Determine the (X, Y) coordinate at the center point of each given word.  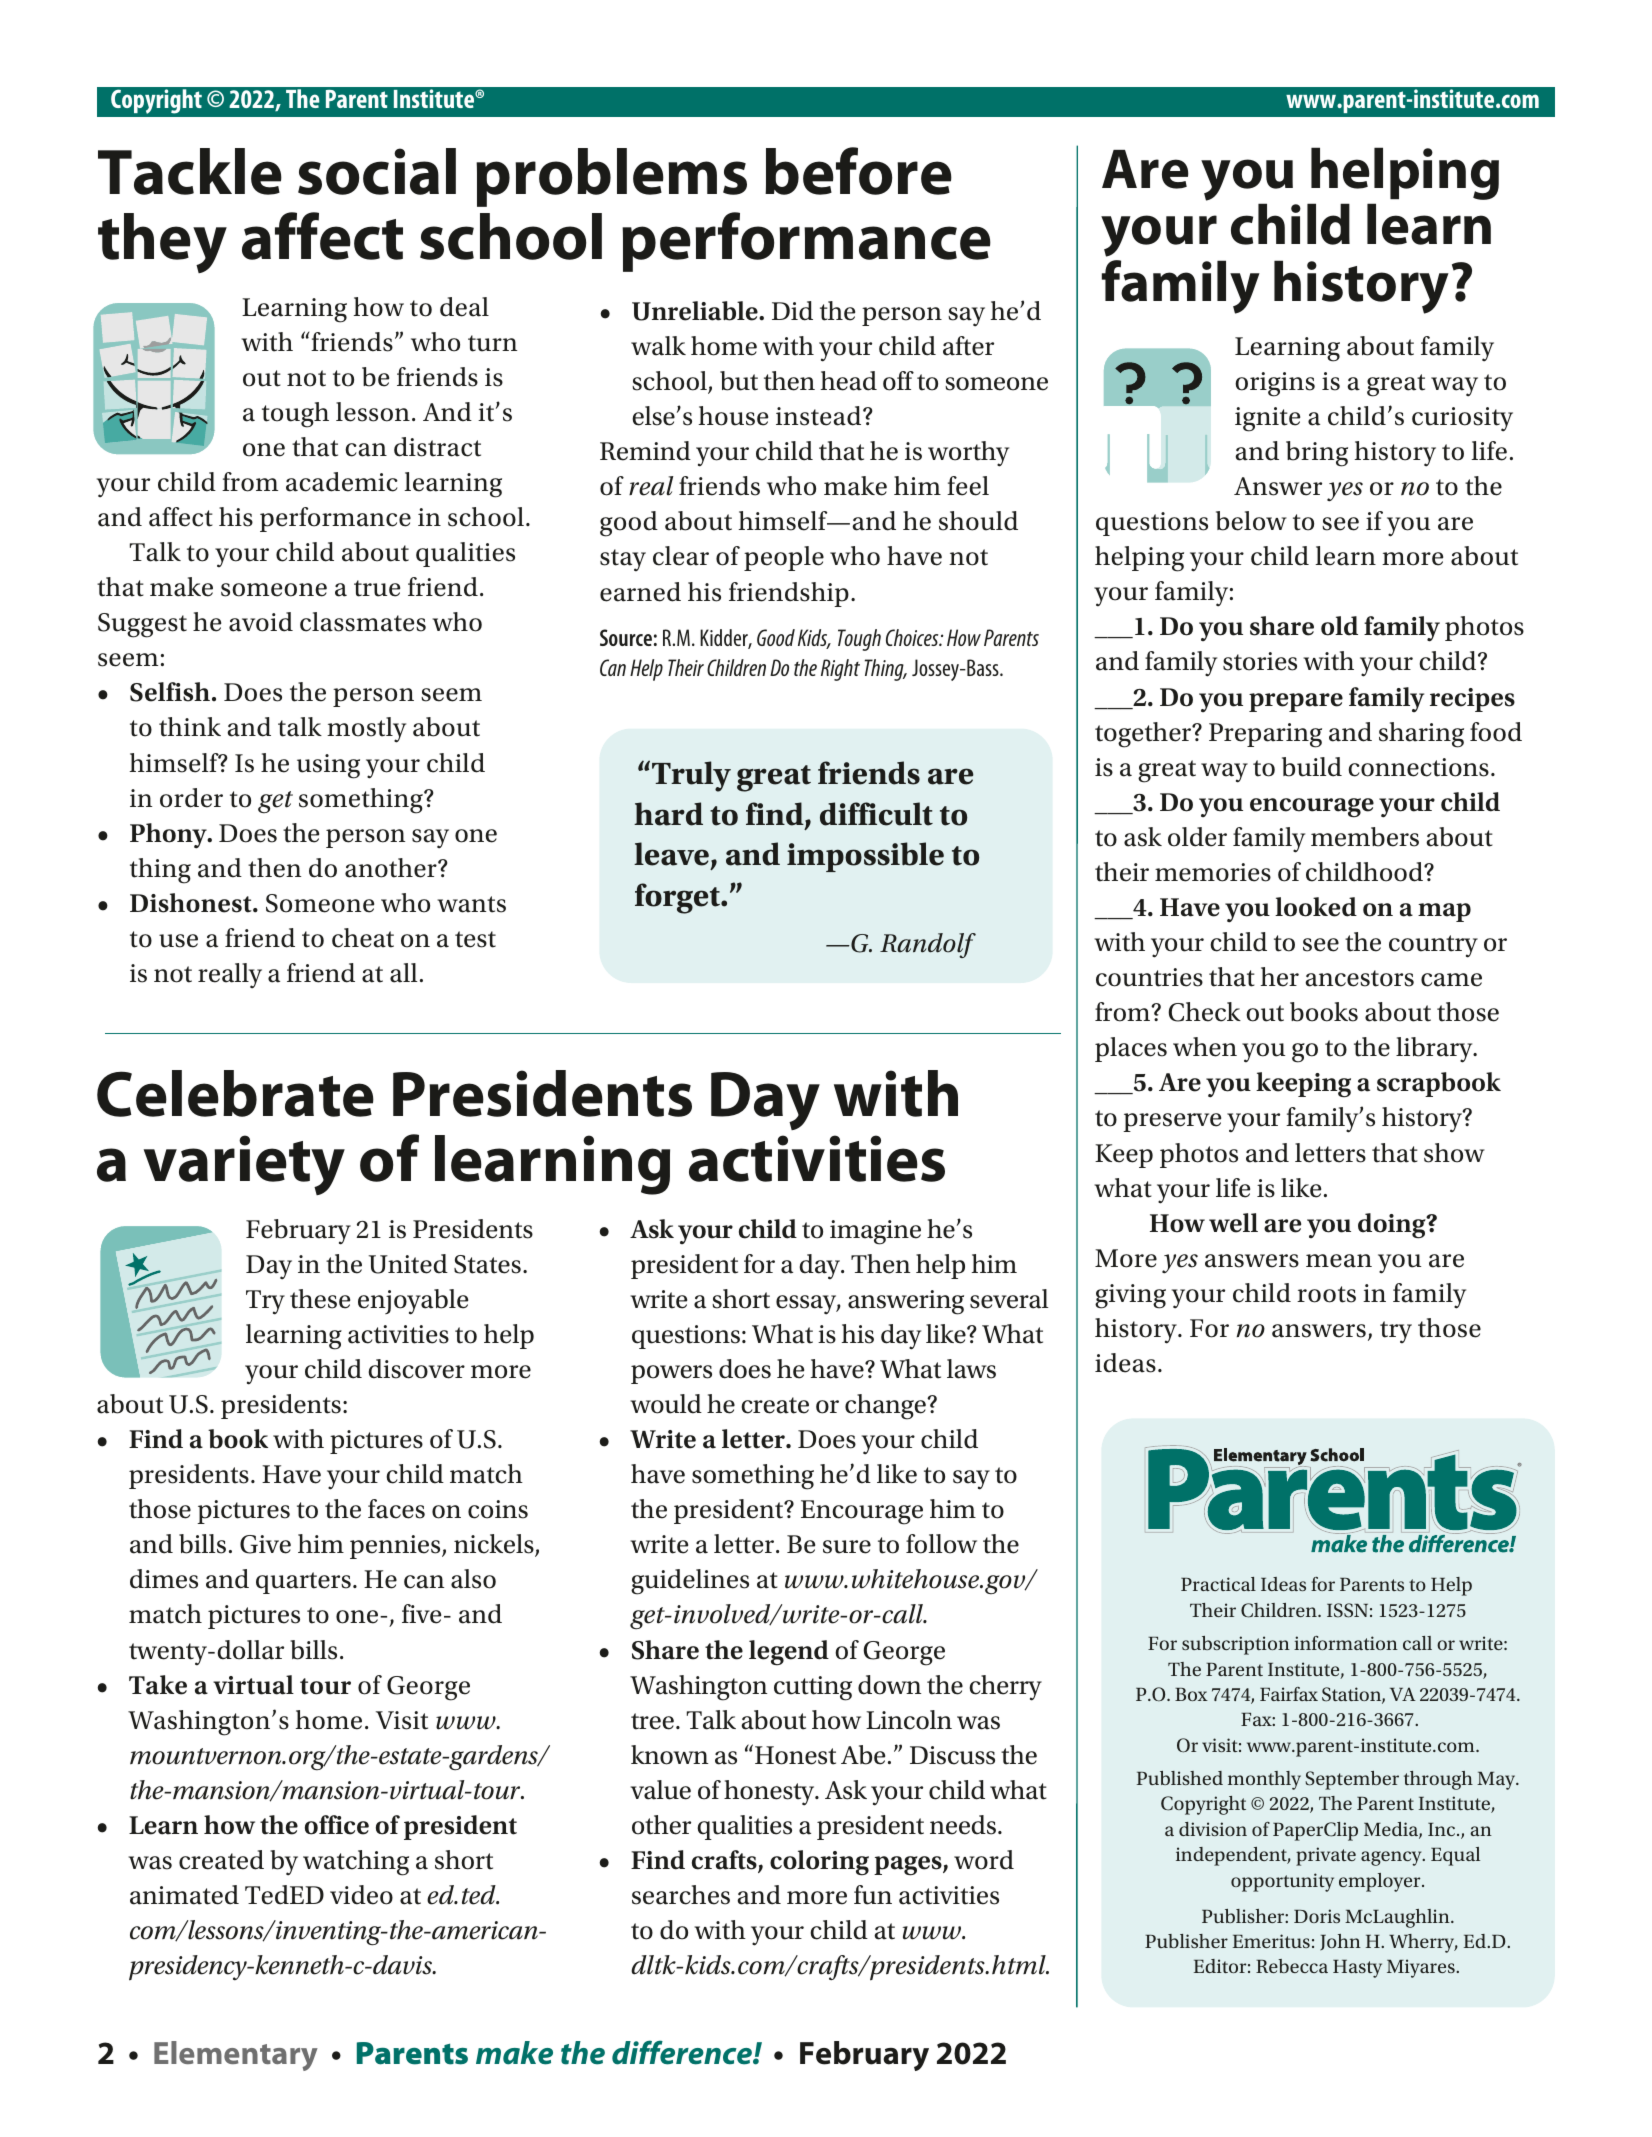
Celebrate (235, 1093)
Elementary (236, 2056)
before (858, 171)
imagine (875, 1232)
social (377, 171)
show (1454, 1153)
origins (1275, 384)
